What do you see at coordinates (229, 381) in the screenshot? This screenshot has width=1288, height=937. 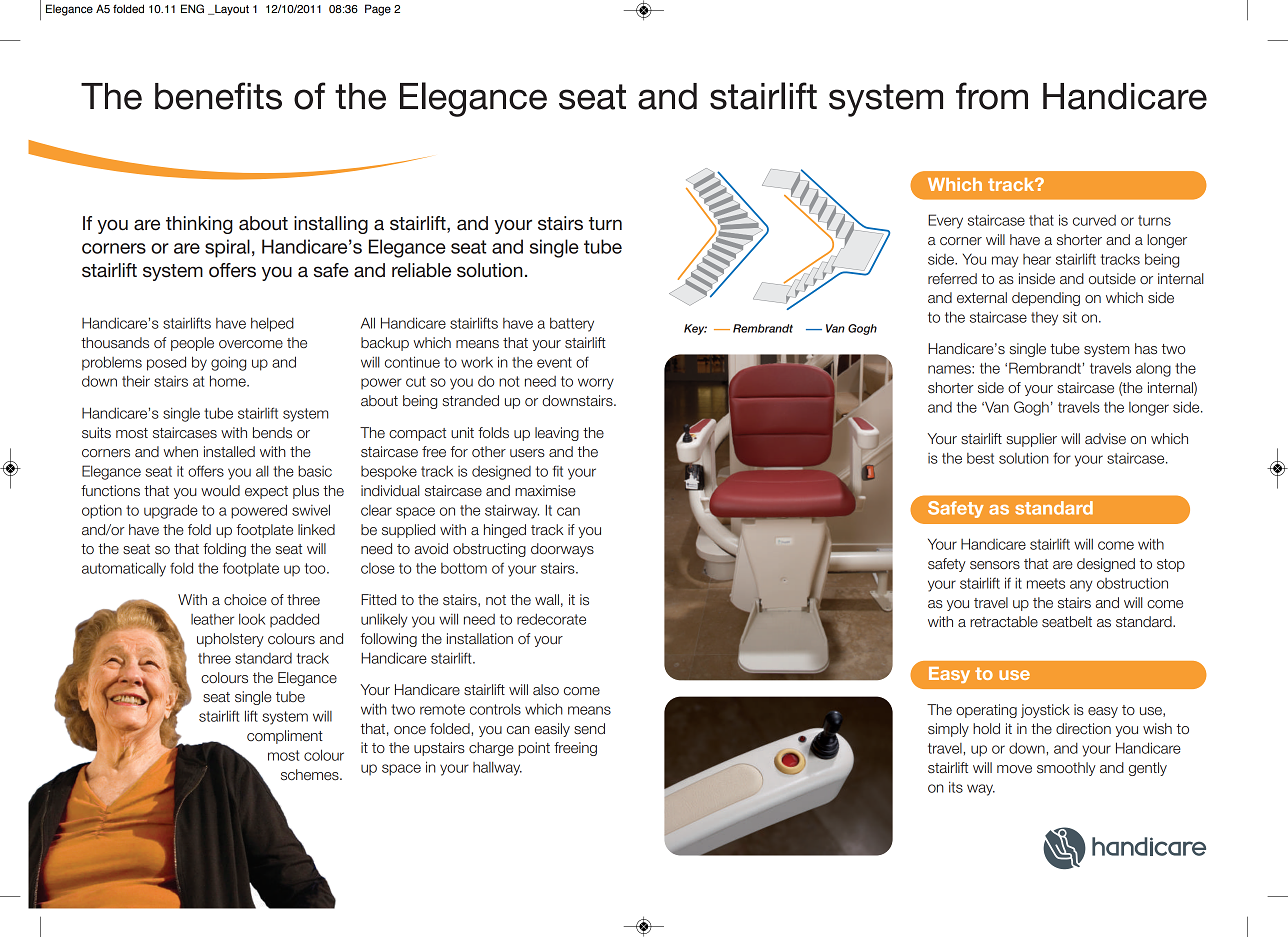 I see `home` at bounding box center [229, 381].
